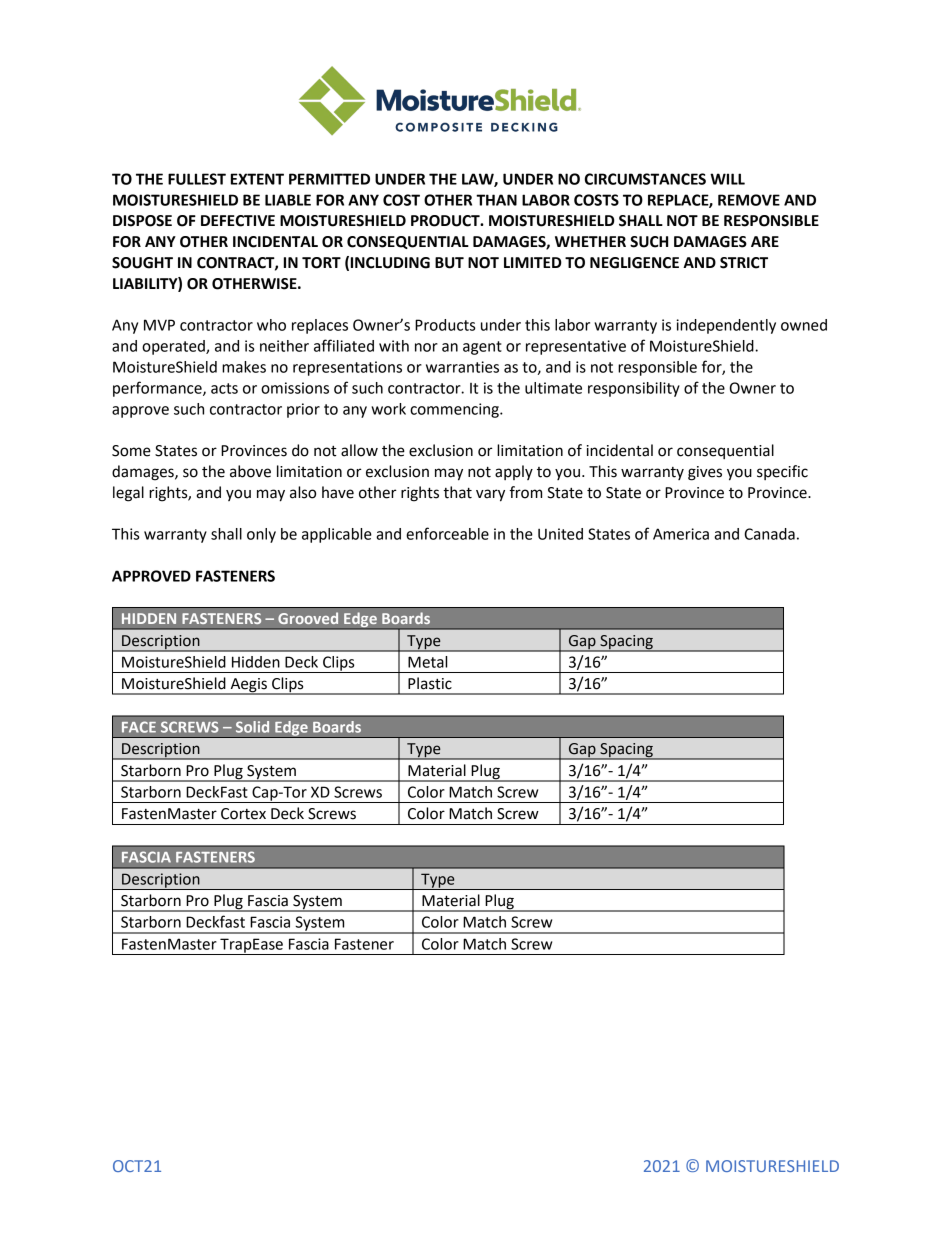 Image resolution: width=952 pixels, height=1233 pixels. I want to click on FULLEST, so click(197, 179).
